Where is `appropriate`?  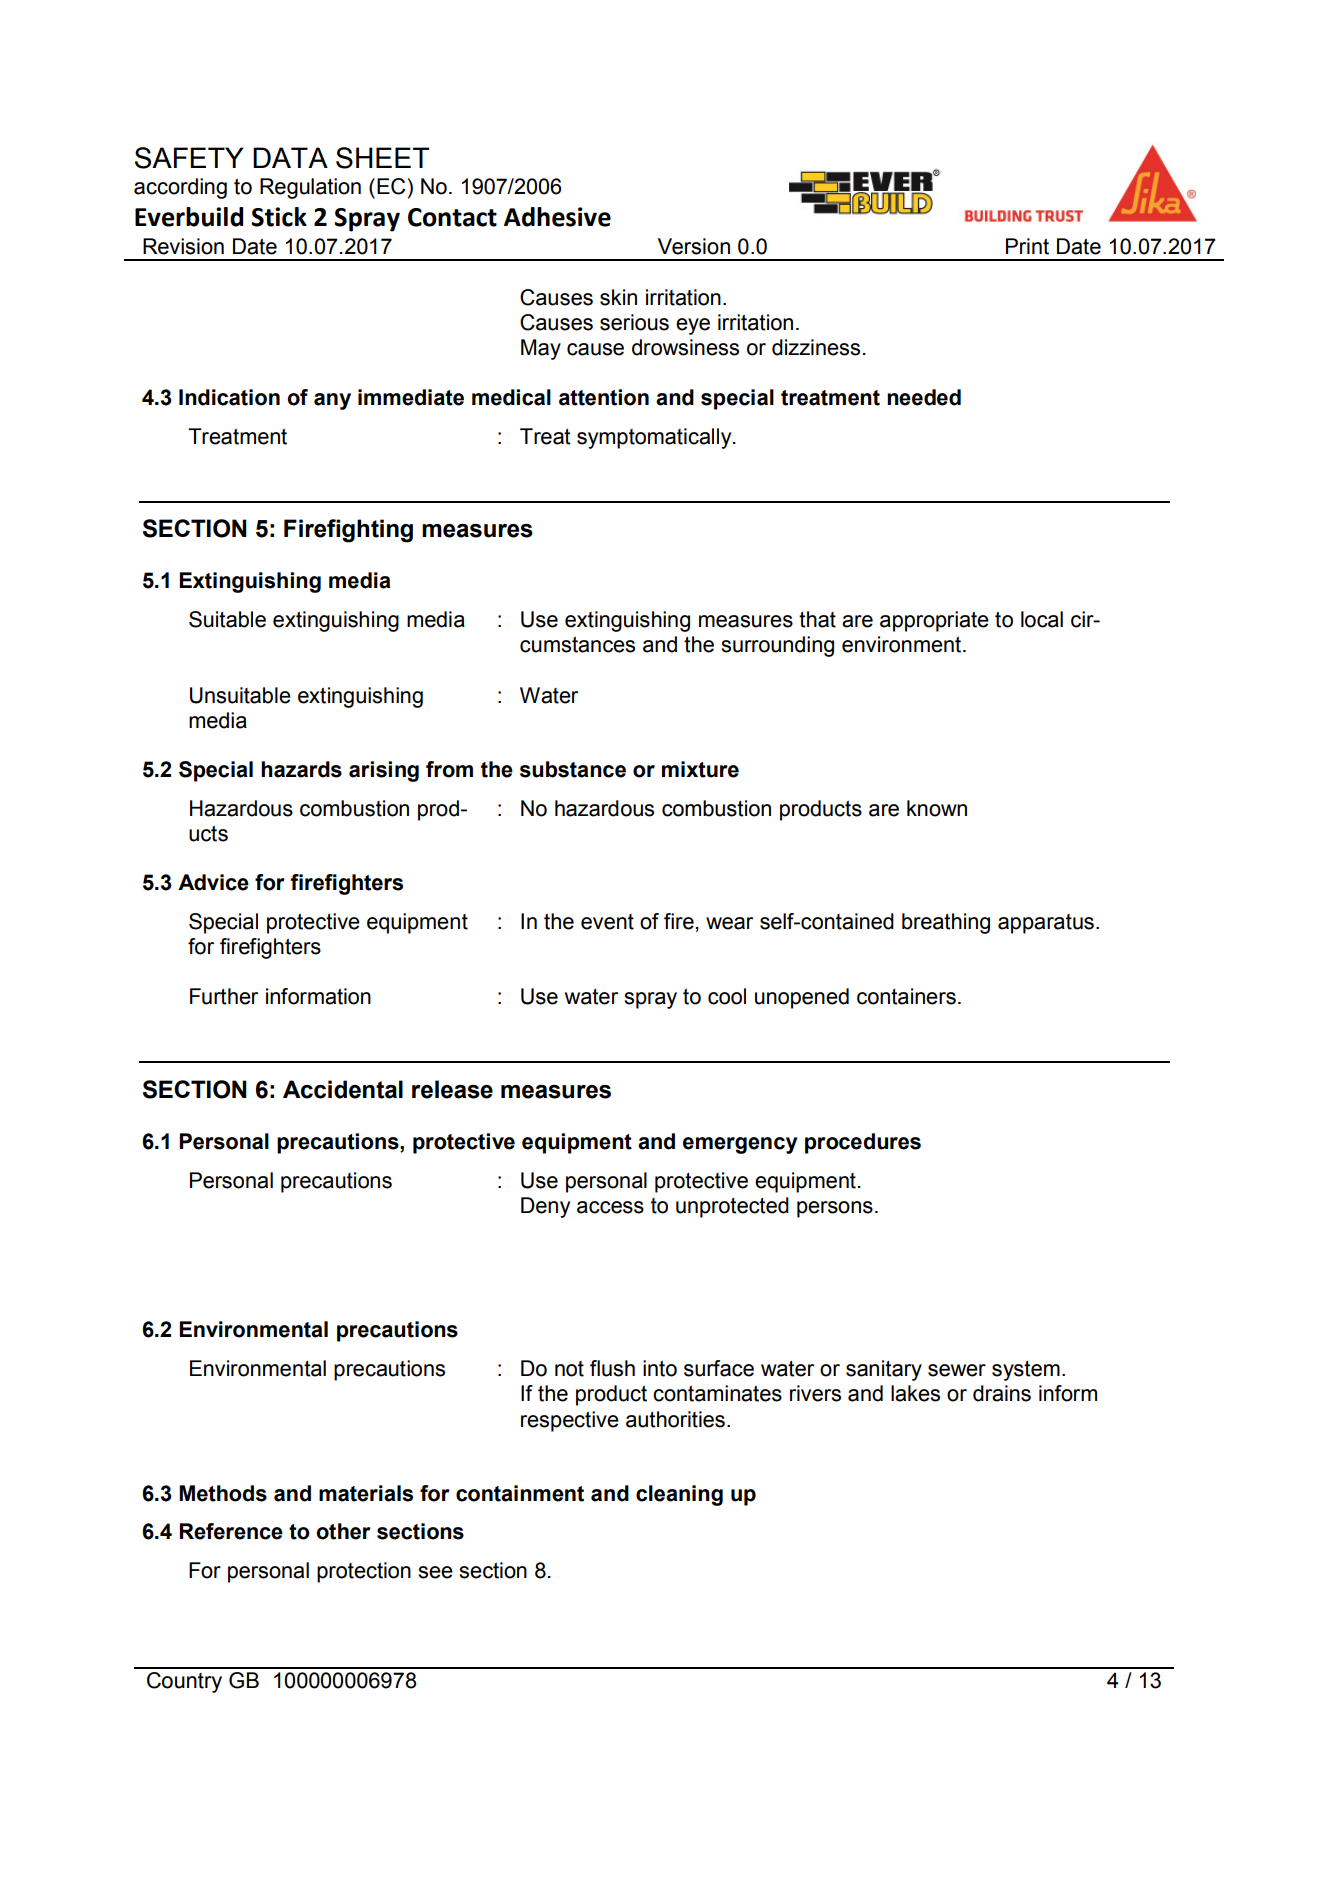
appropriate is located at coordinates (934, 621).
